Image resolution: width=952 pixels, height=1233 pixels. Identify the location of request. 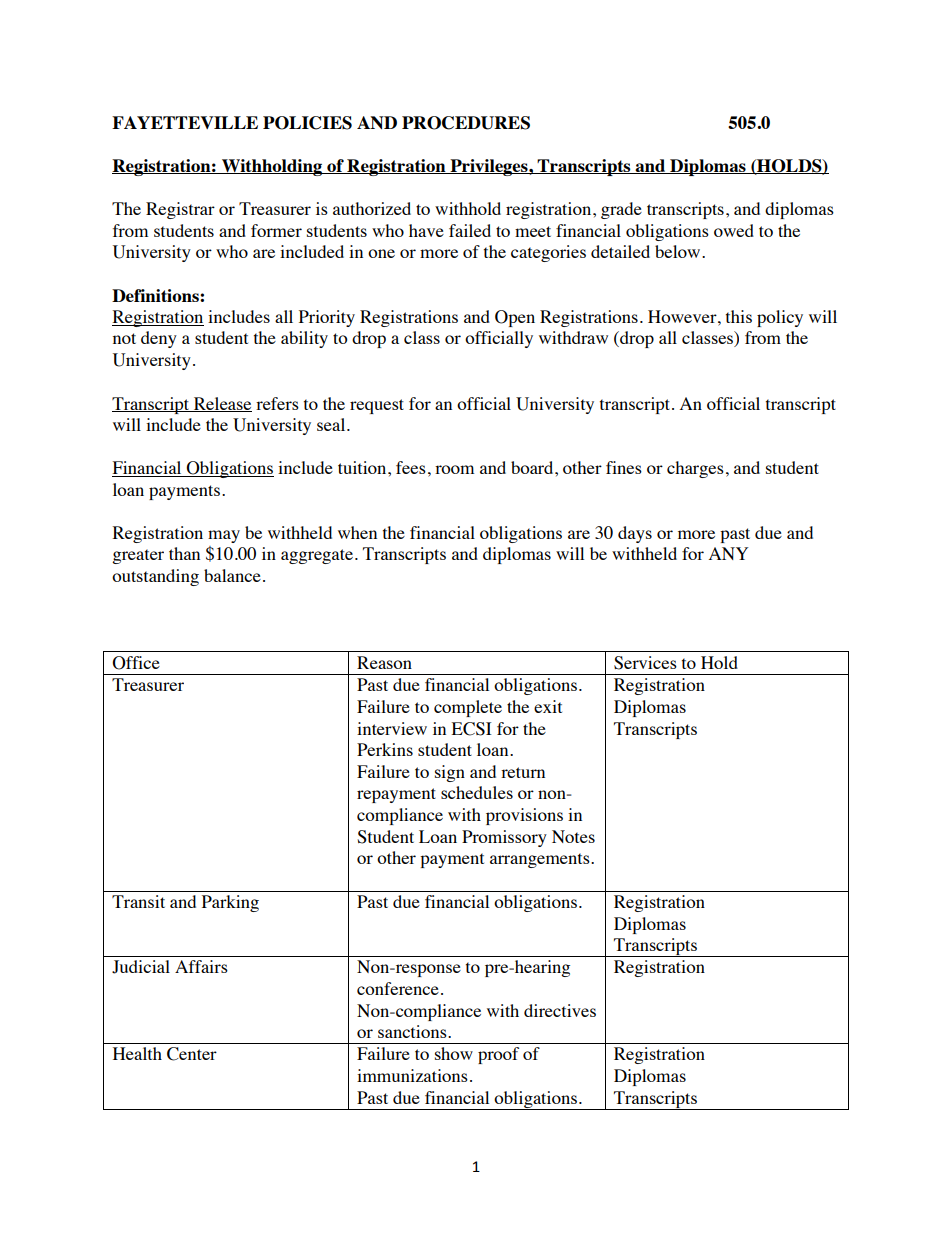
(377, 406).
